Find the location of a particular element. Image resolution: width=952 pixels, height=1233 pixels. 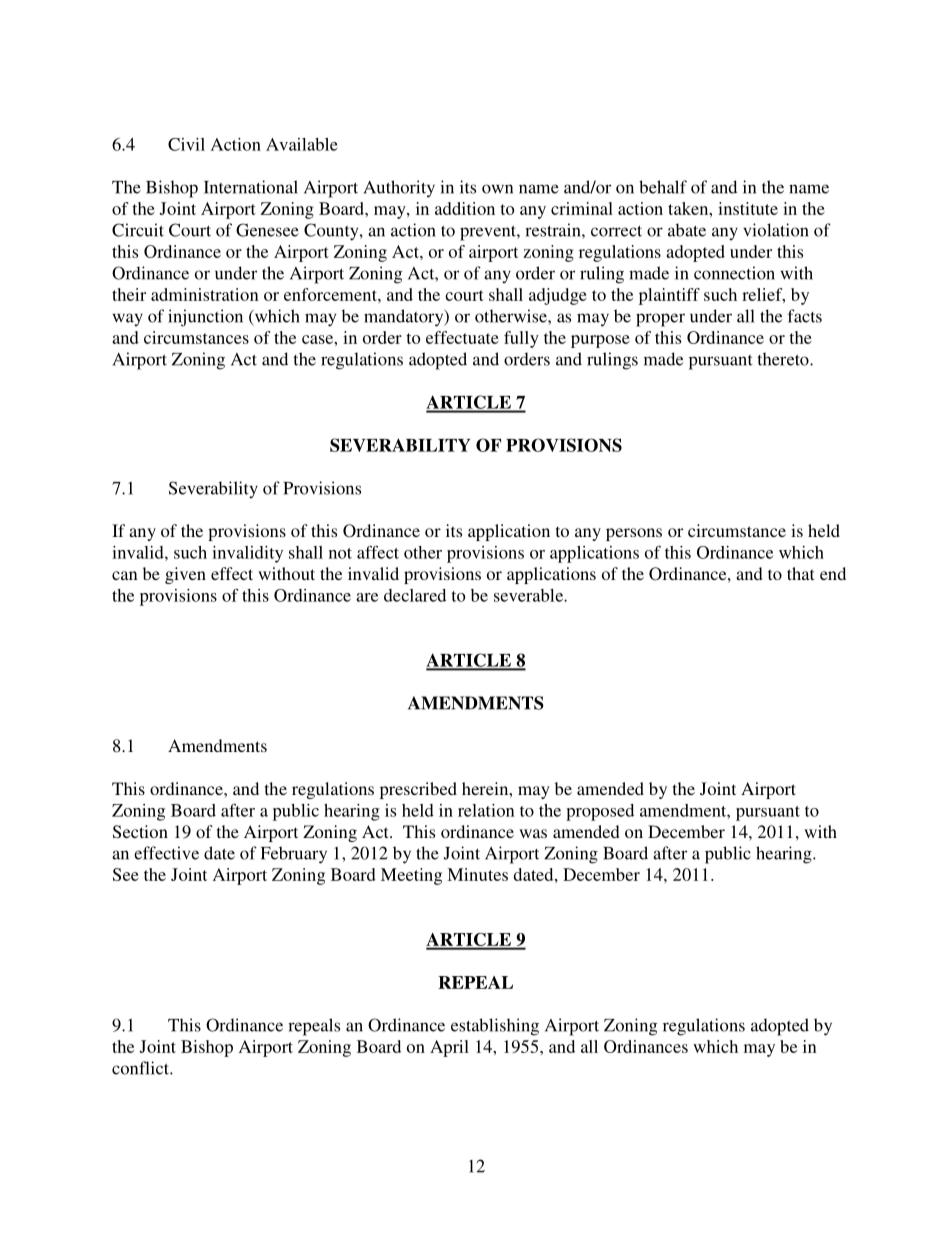

persons is located at coordinates (634, 534).
